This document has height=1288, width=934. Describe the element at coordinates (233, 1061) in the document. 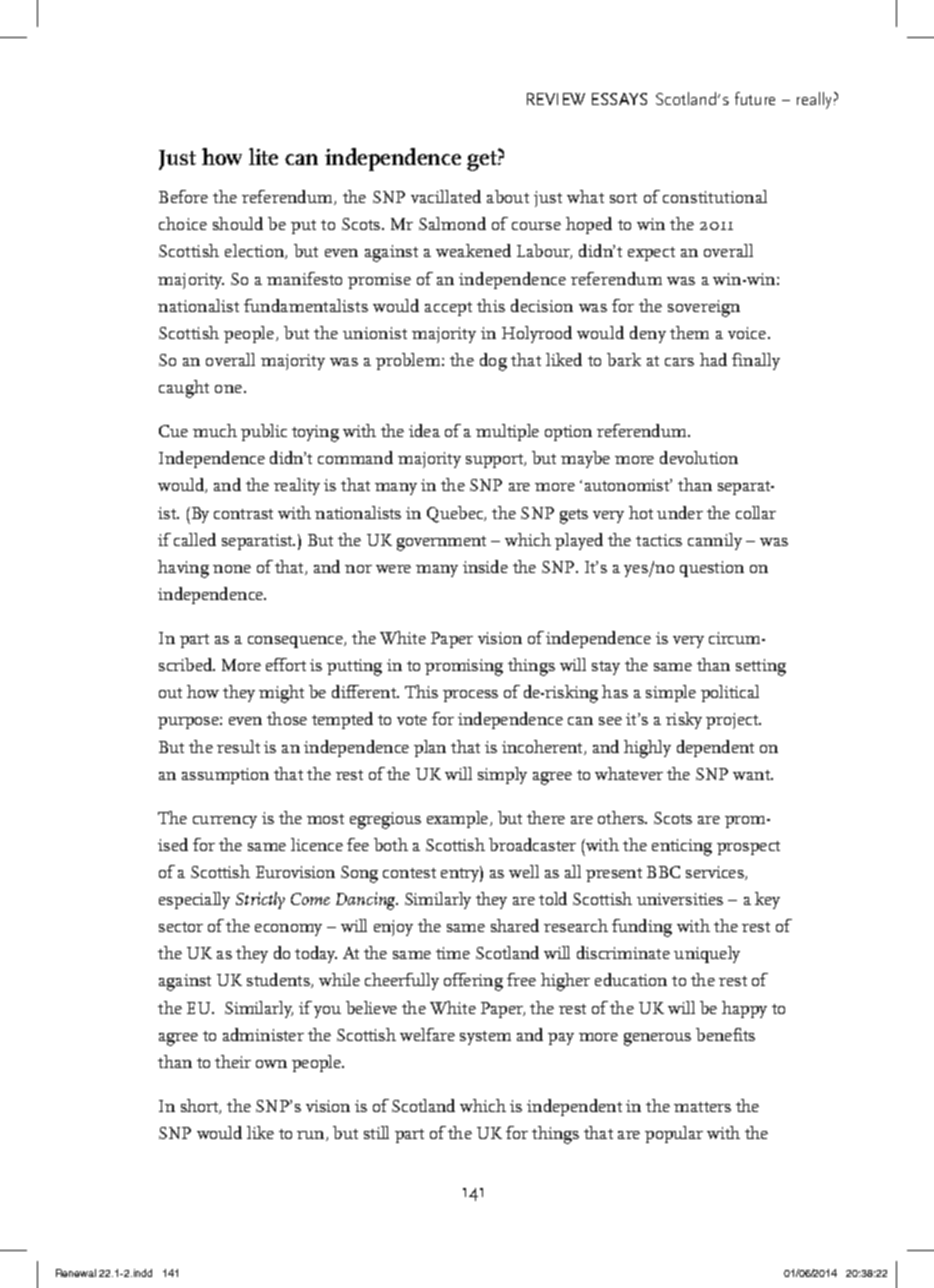

I see `their` at that location.
